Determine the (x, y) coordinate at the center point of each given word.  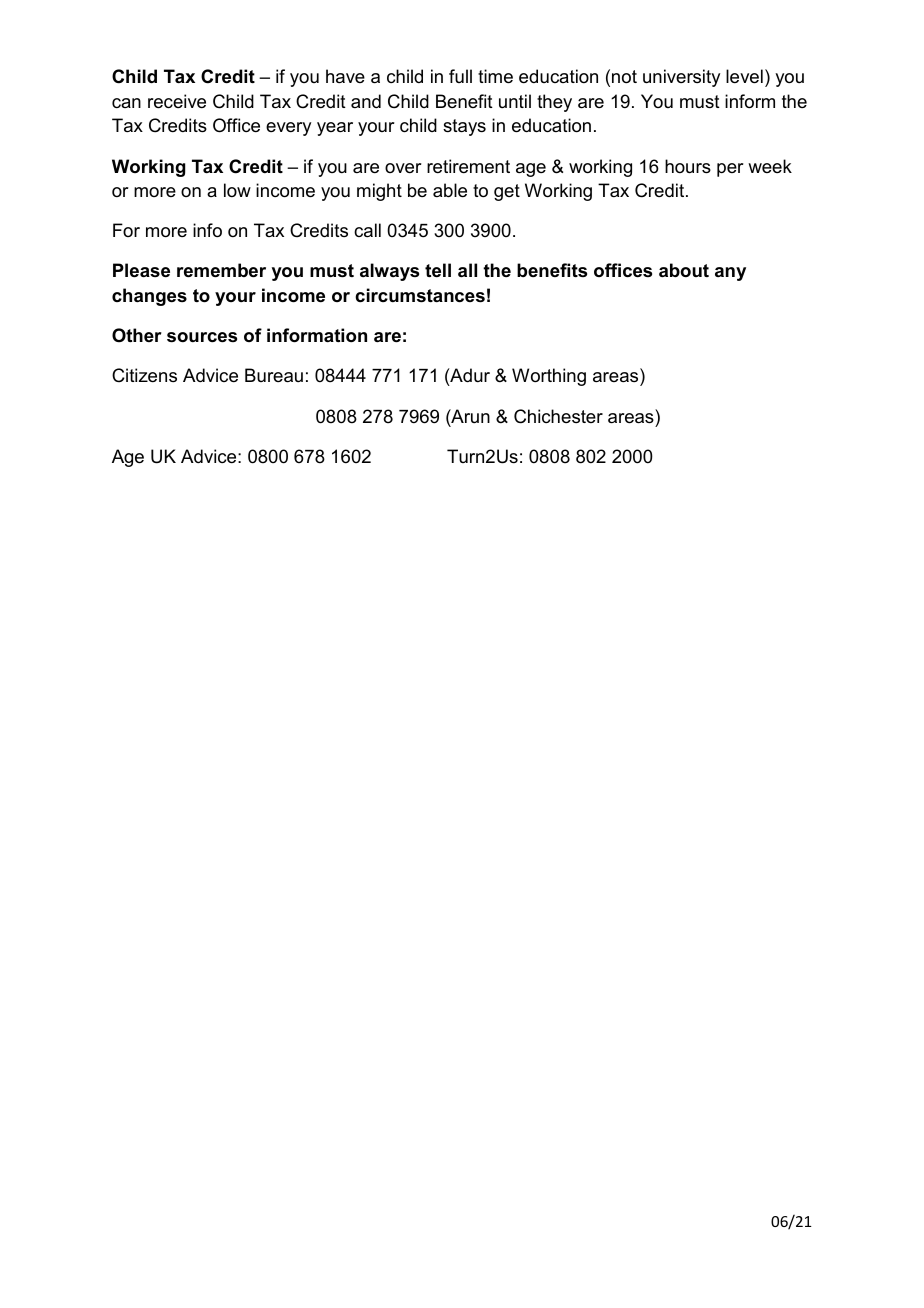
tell (438, 270)
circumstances (420, 295)
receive (177, 101)
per (730, 170)
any (730, 274)
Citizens (144, 375)
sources (202, 337)
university (681, 78)
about (684, 270)
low (237, 190)
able (450, 190)
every (288, 129)
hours (688, 166)
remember (221, 270)
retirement (468, 166)
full (460, 76)
